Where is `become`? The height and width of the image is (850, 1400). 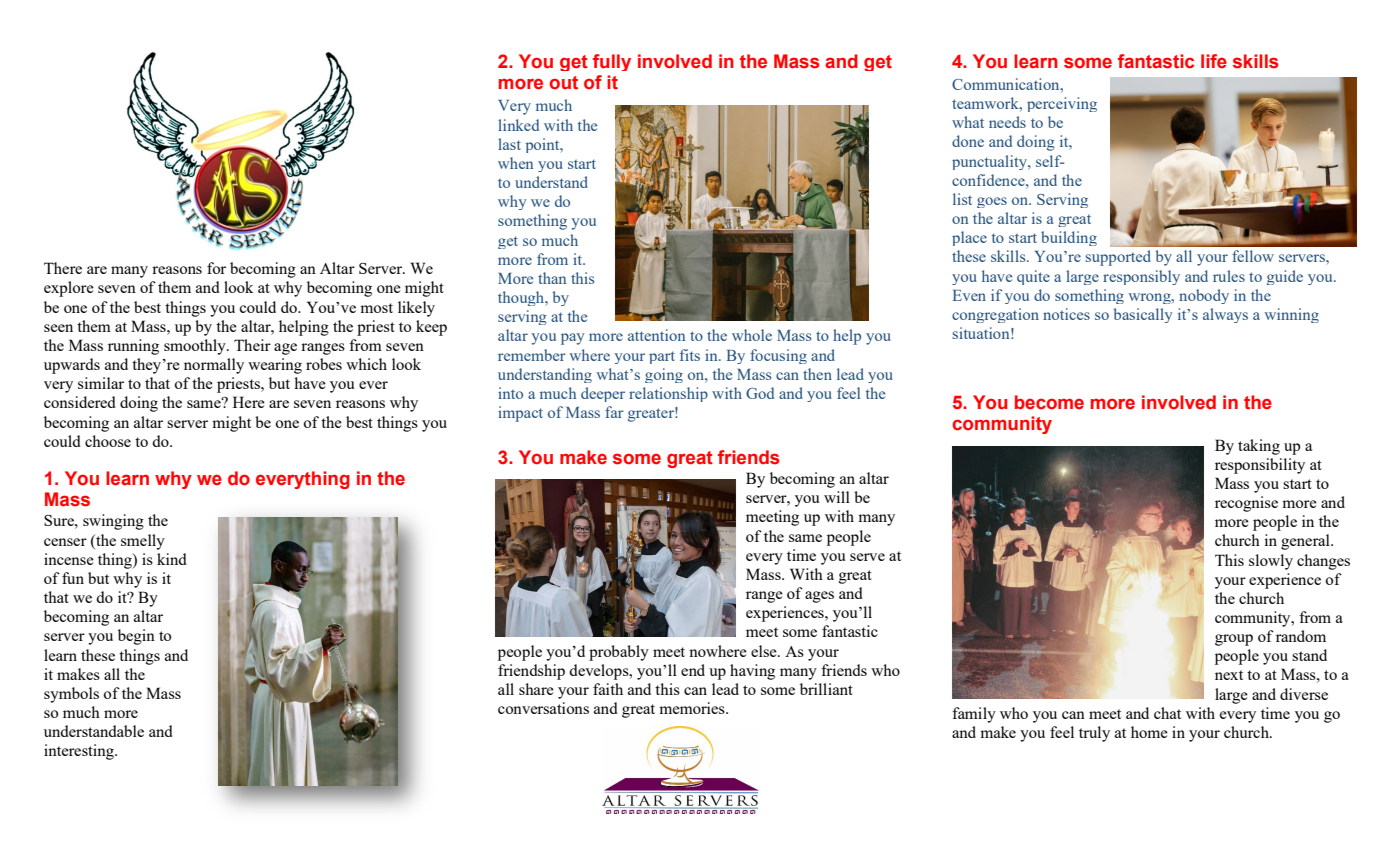
become is located at coordinates (1049, 402).
